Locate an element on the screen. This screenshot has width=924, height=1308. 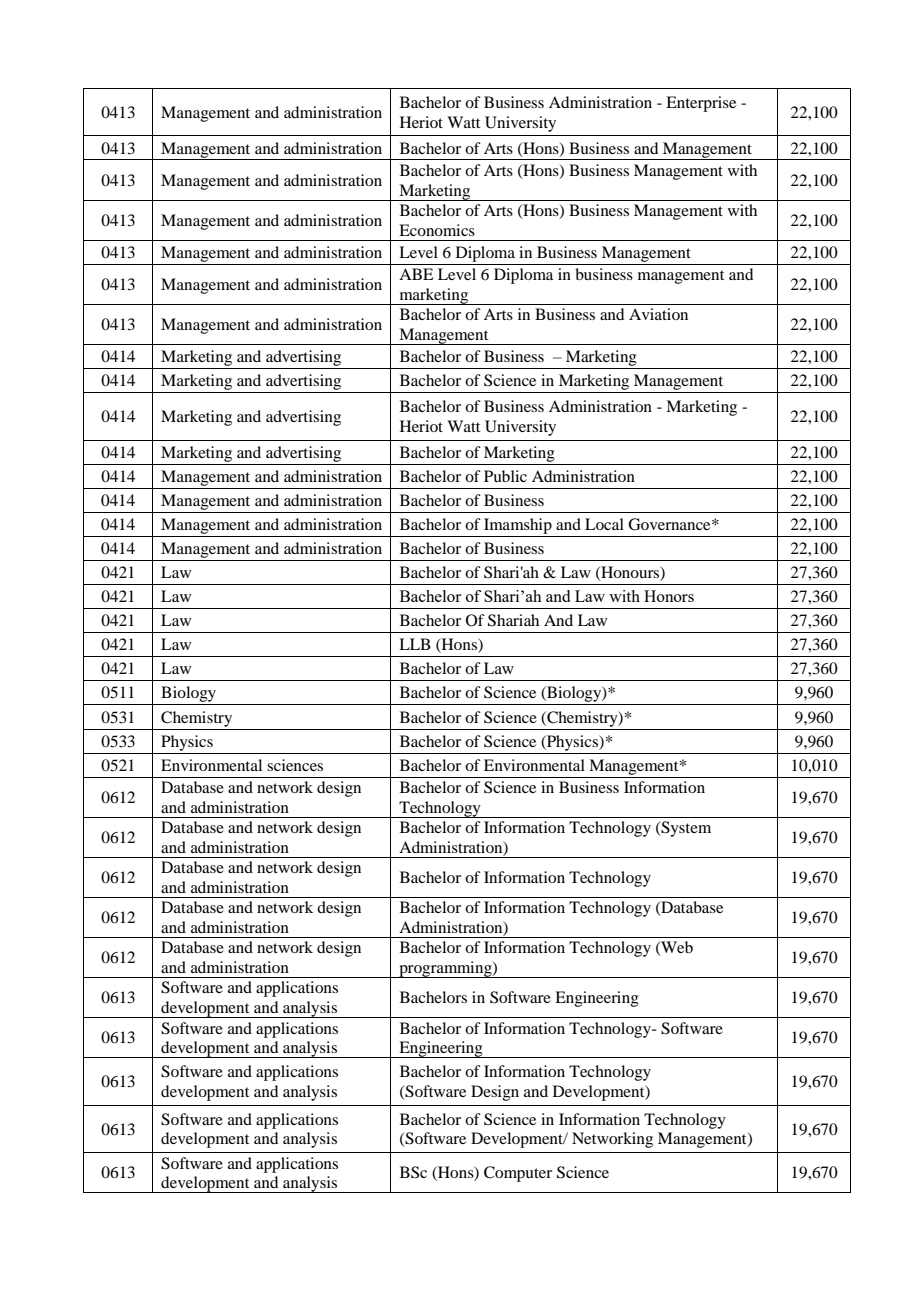
Public is located at coordinates (505, 476).
